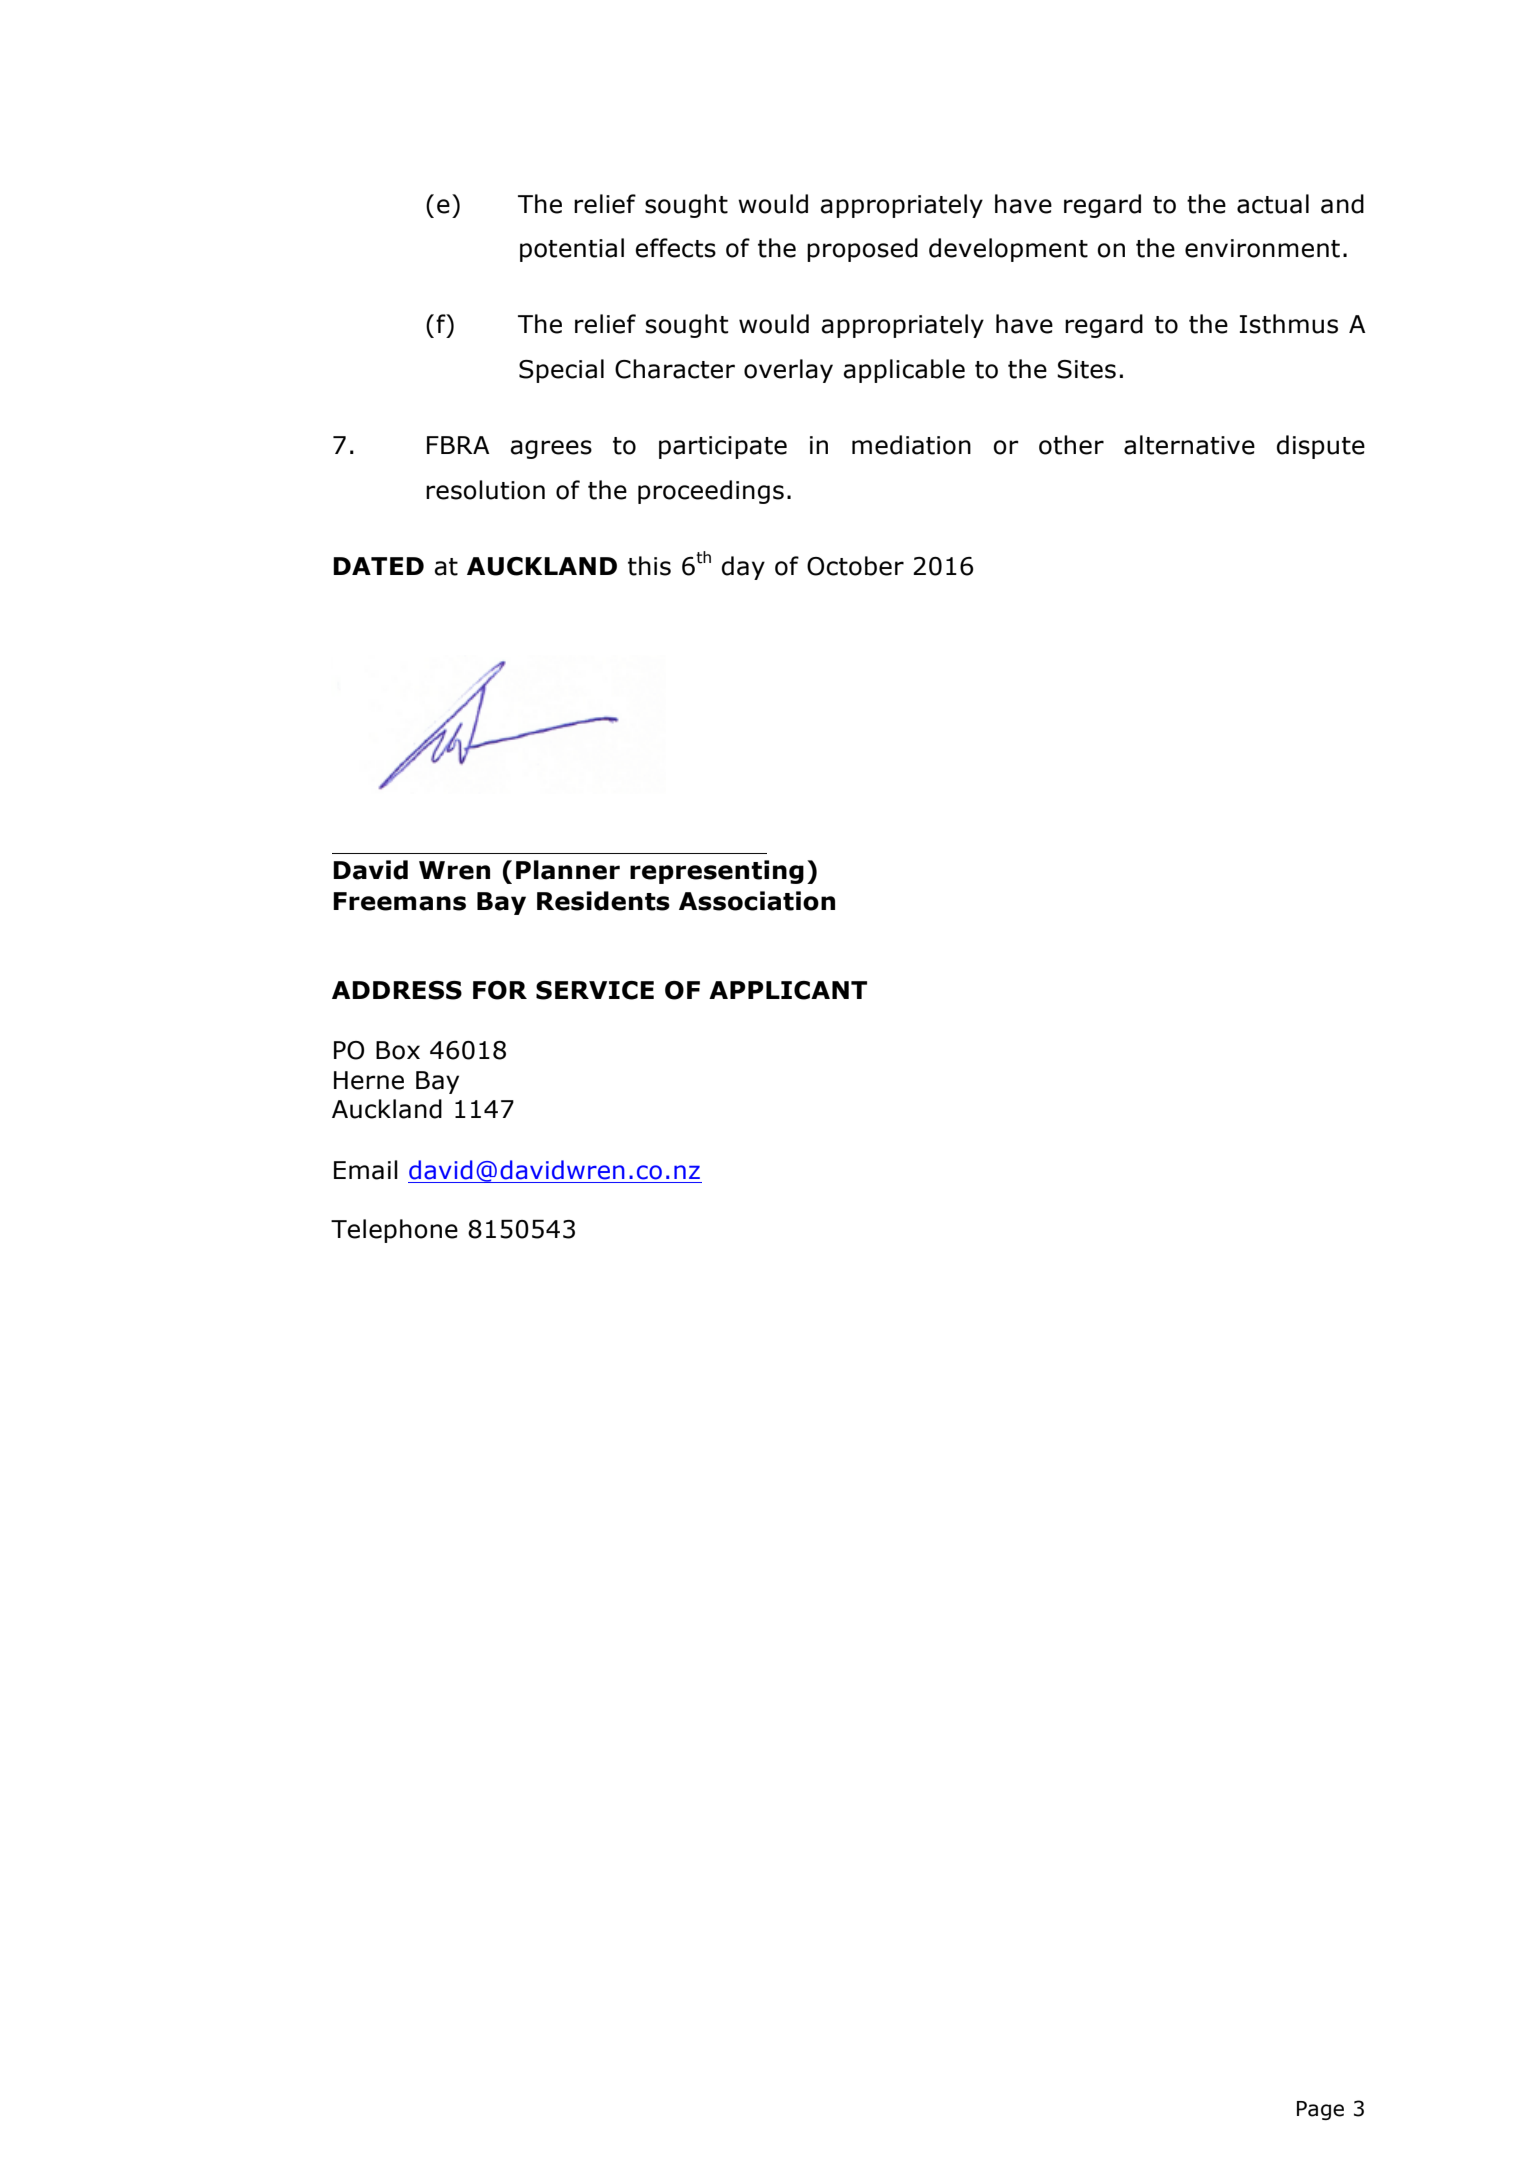 The image size is (1540, 2178). What do you see at coordinates (394, 1231) in the screenshot?
I see `Telephone` at bounding box center [394, 1231].
